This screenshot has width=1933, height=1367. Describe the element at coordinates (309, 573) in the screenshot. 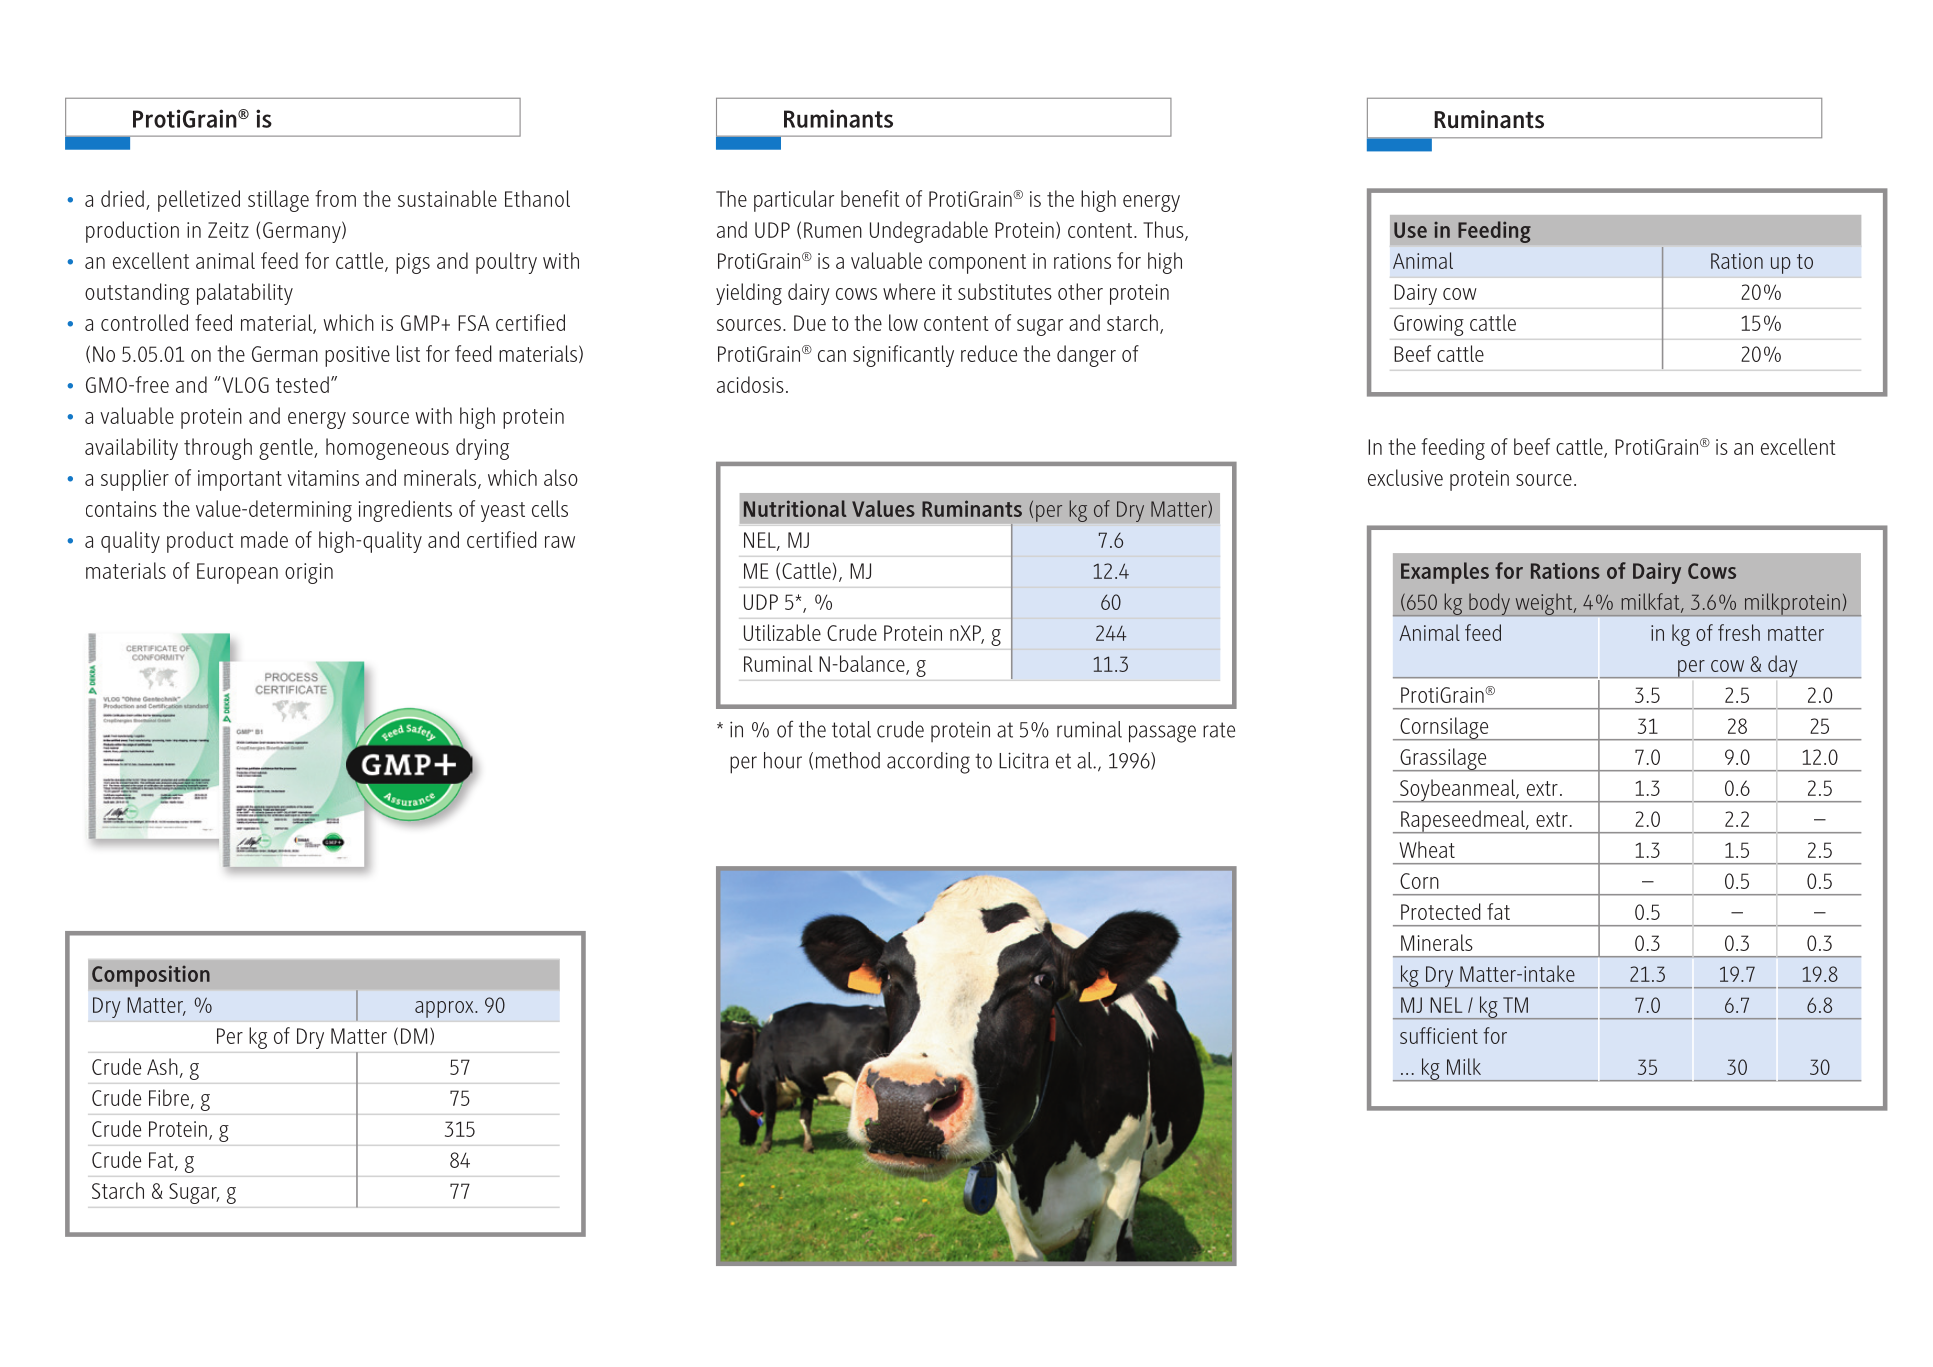

I see `origin` at that location.
